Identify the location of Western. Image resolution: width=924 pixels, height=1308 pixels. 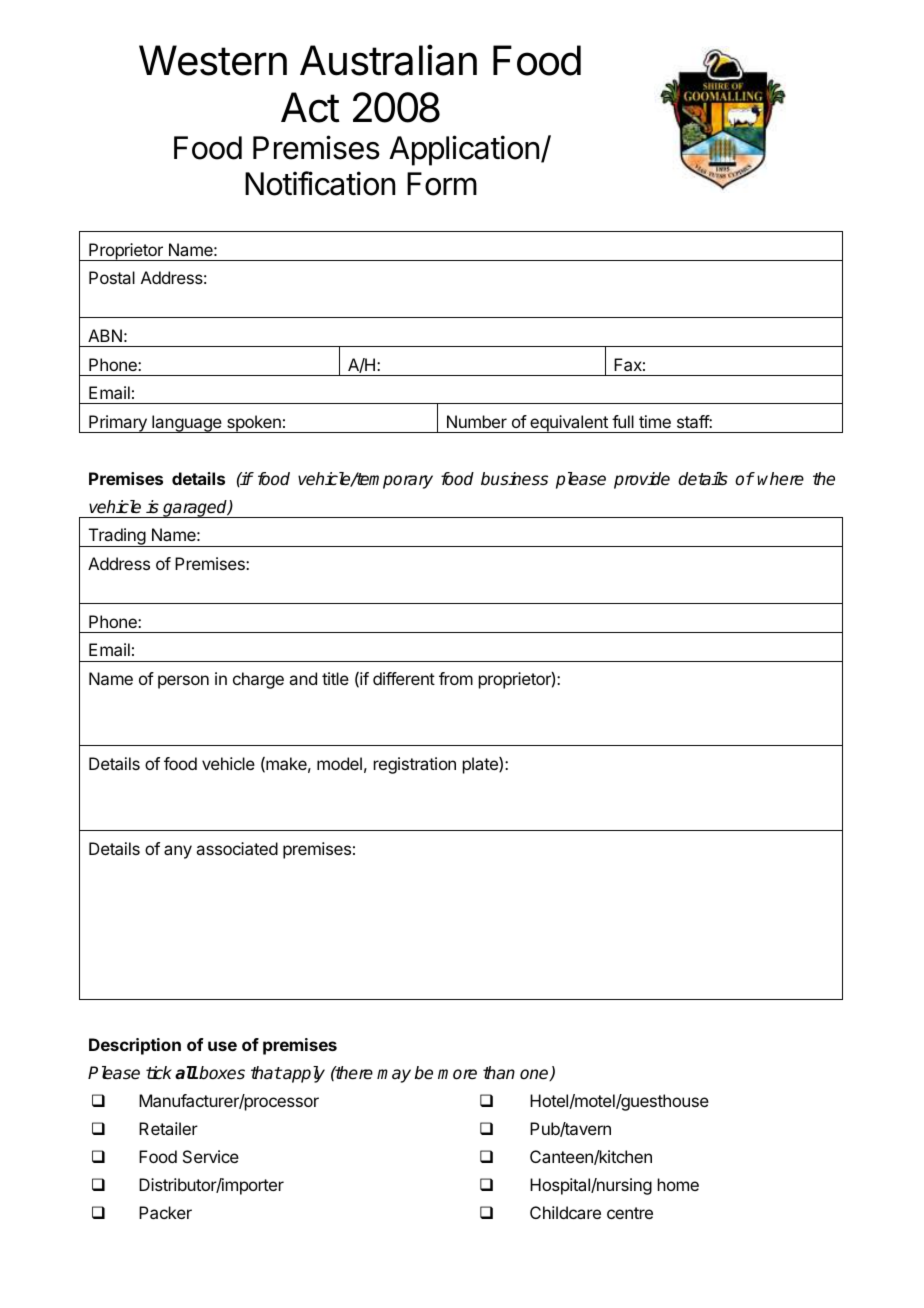
(213, 60).
